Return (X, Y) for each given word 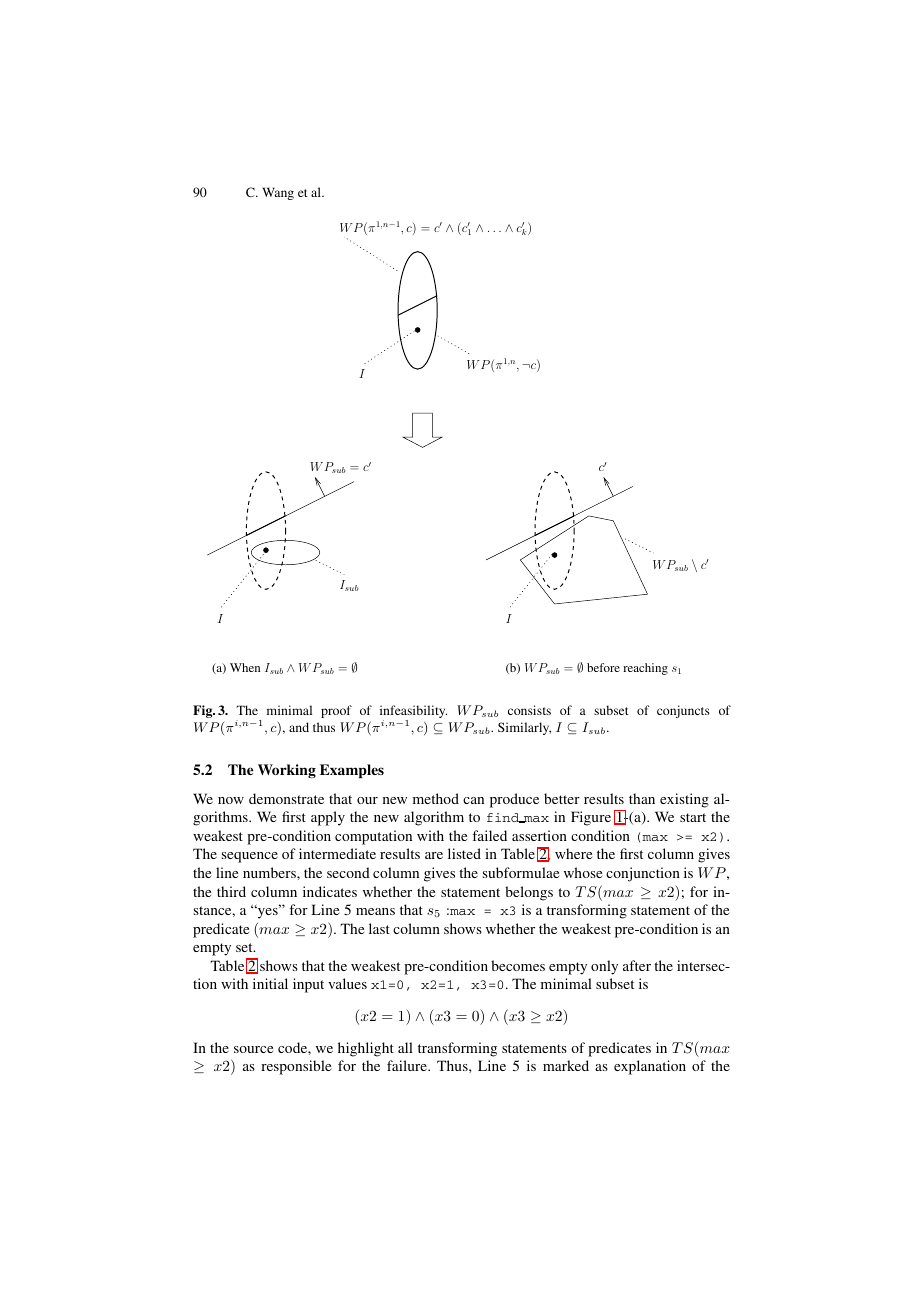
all (405, 1047)
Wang (278, 193)
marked (566, 1065)
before (603, 667)
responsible (296, 1067)
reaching (645, 669)
